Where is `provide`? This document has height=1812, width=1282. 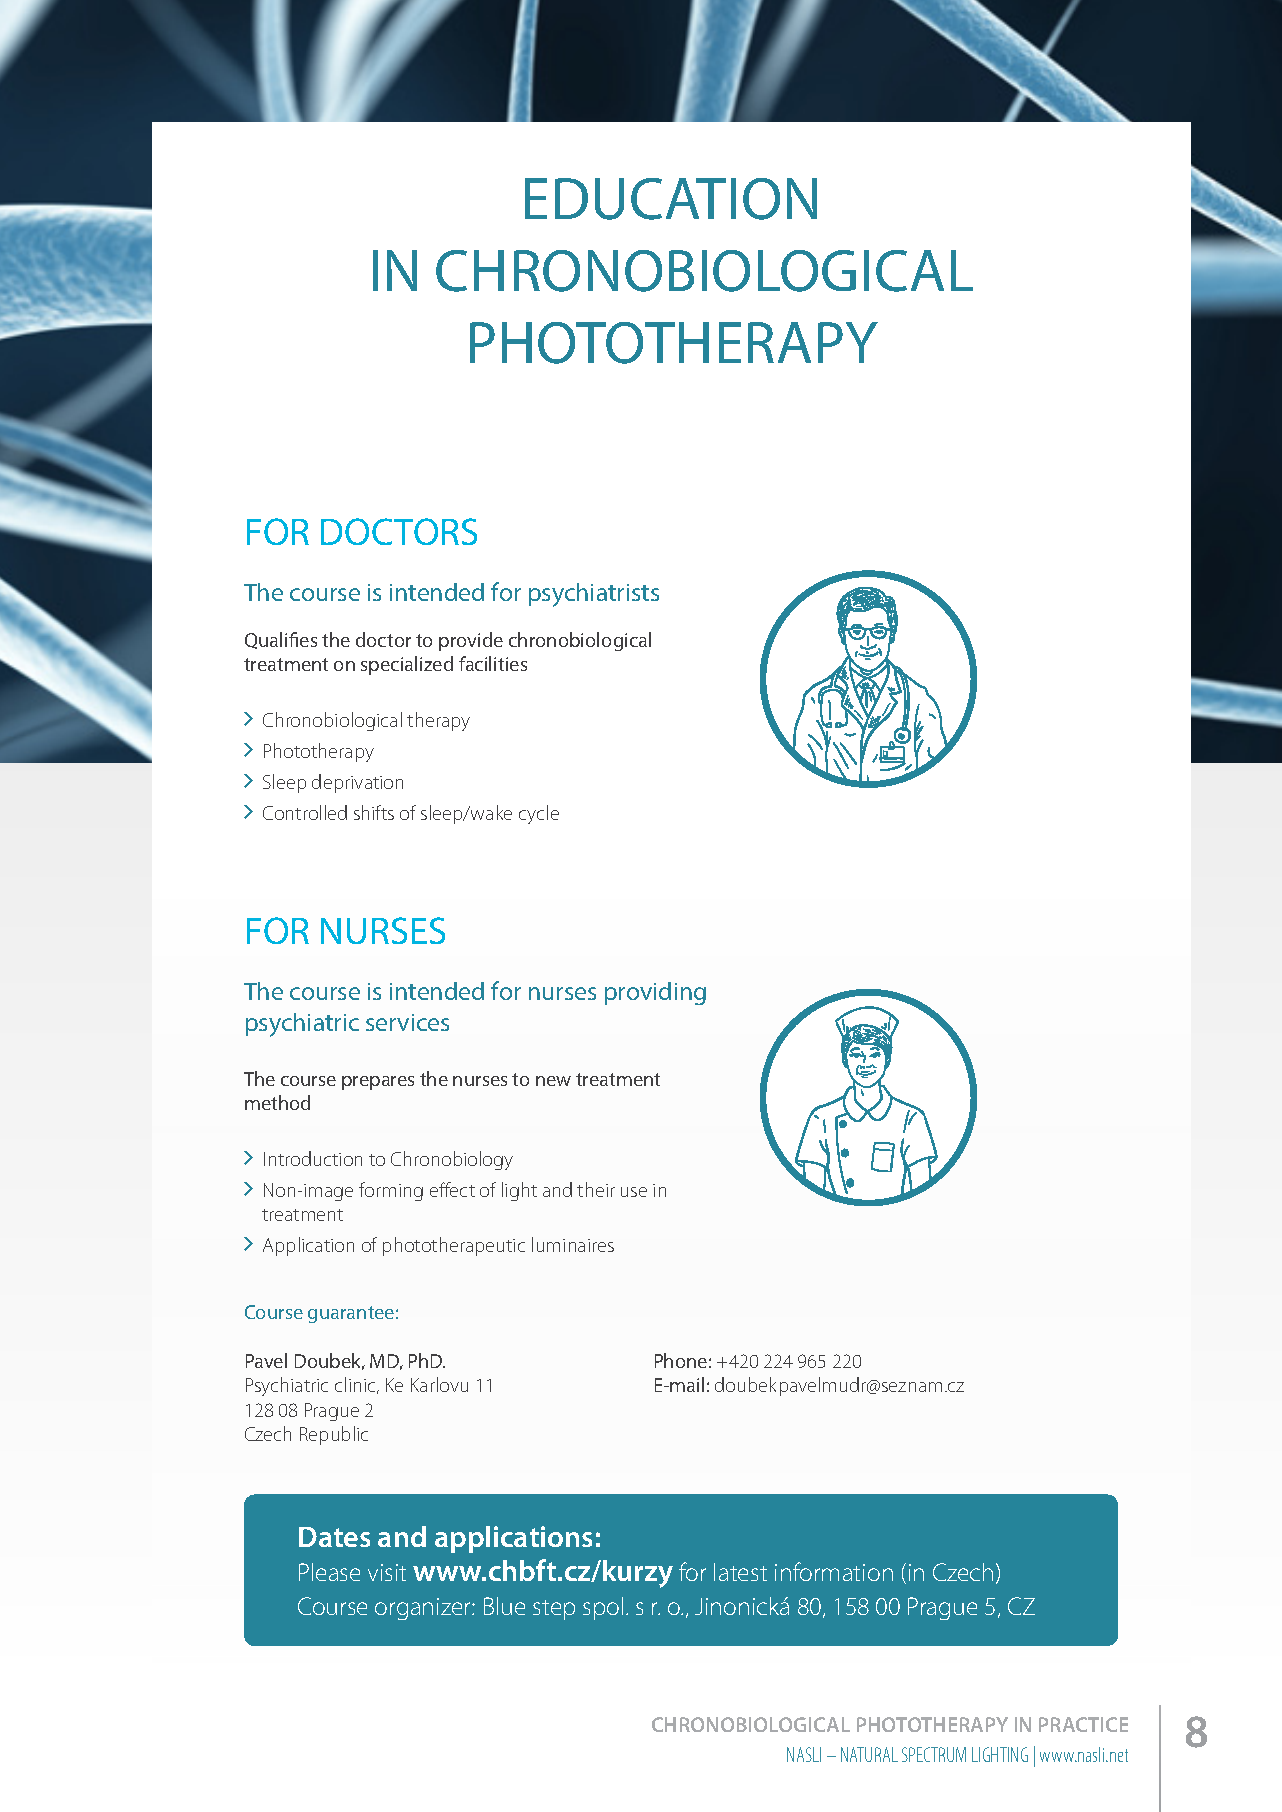
provide is located at coordinates (471, 641).
